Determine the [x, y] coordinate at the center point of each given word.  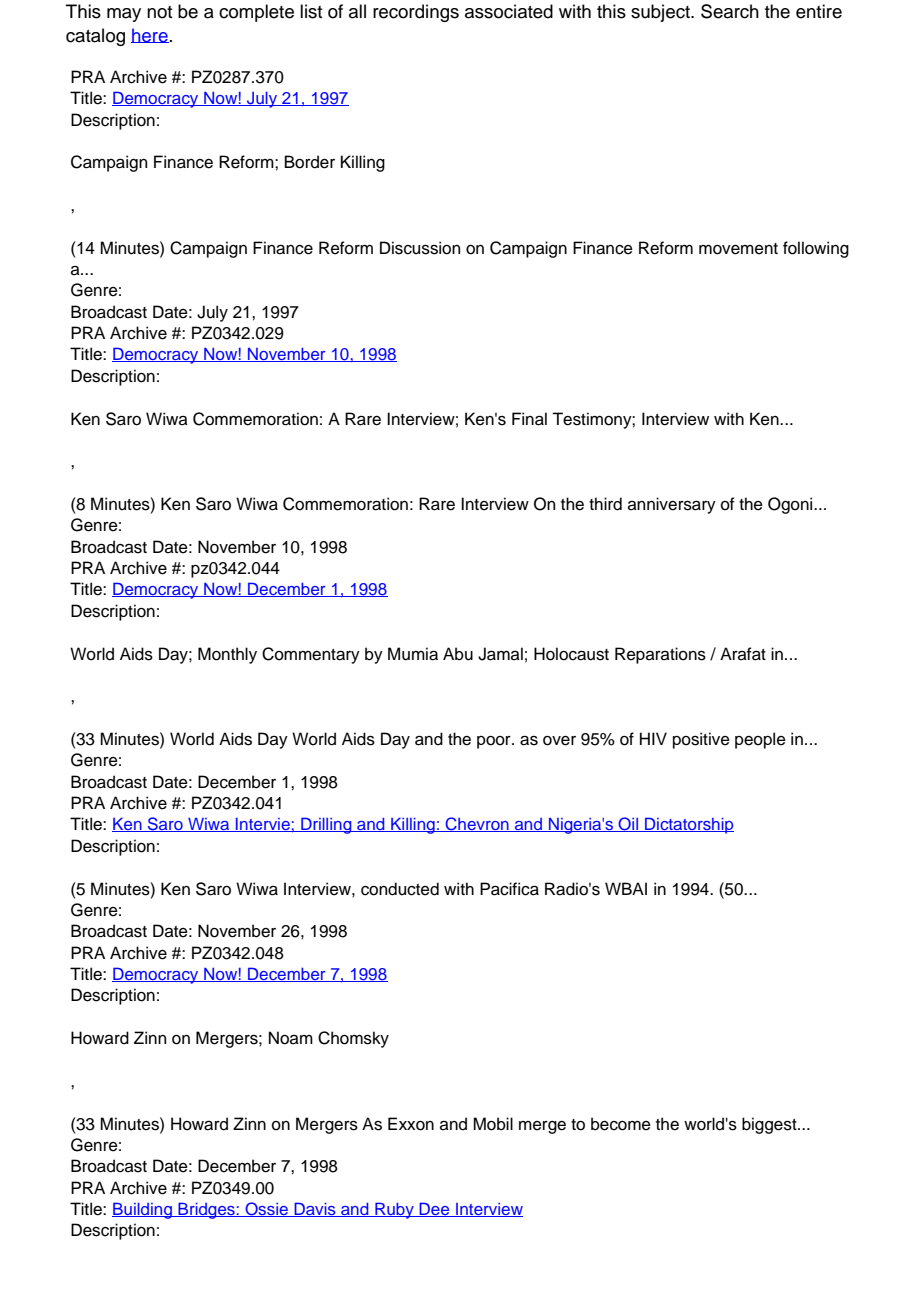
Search [730, 11]
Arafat [743, 654]
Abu [458, 654]
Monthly [227, 655]
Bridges [206, 1210]
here [150, 35]
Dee [435, 1209]
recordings [416, 13]
